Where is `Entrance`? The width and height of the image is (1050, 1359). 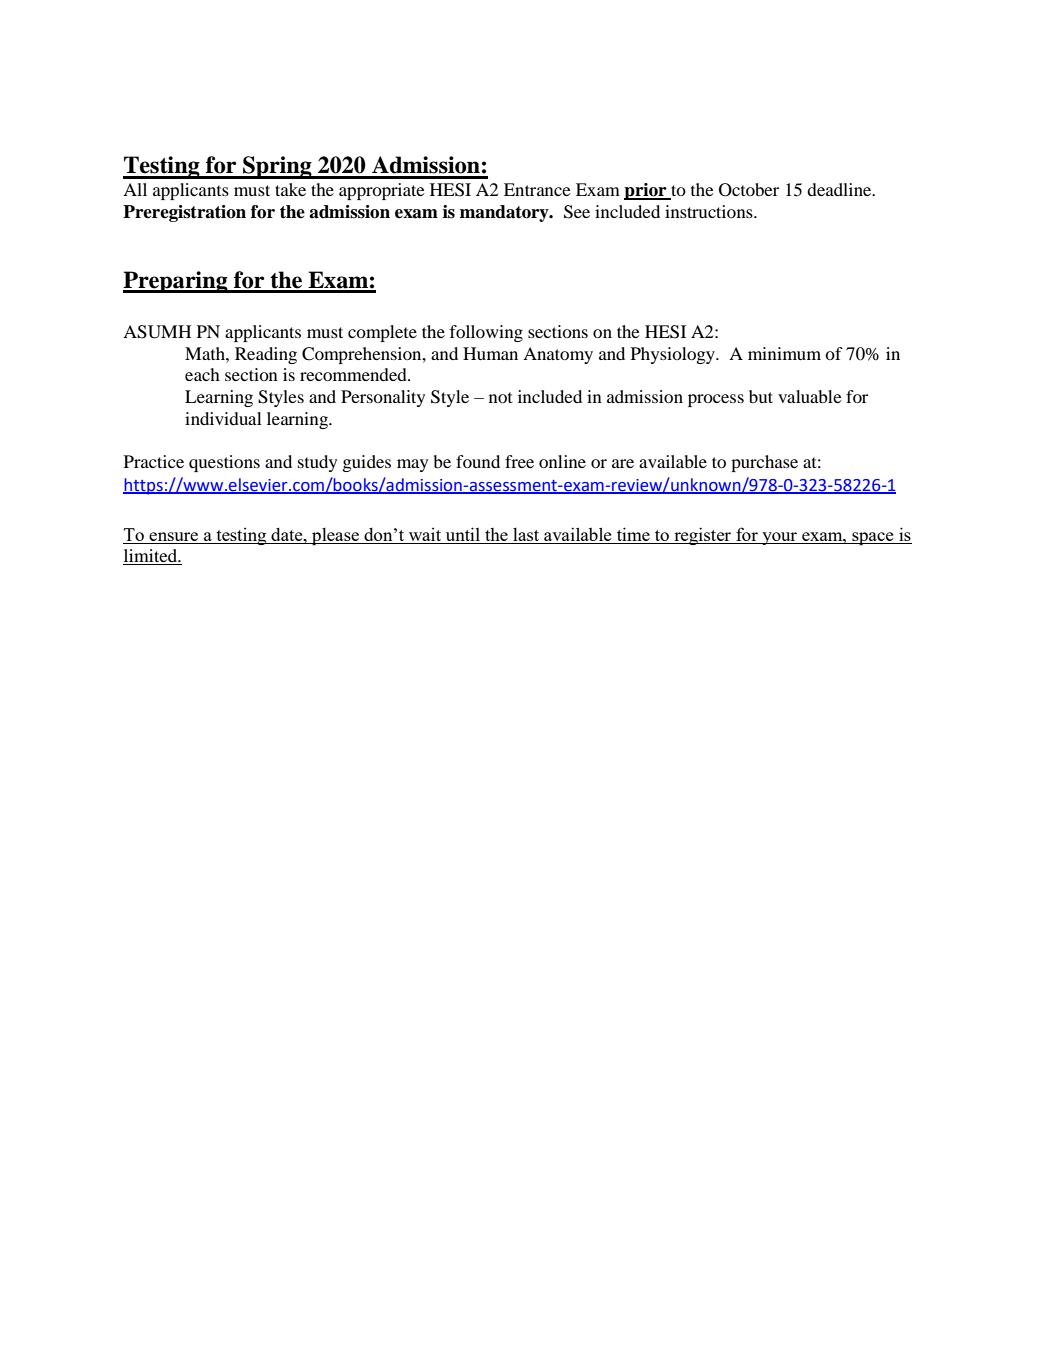 Entrance is located at coordinates (537, 189).
